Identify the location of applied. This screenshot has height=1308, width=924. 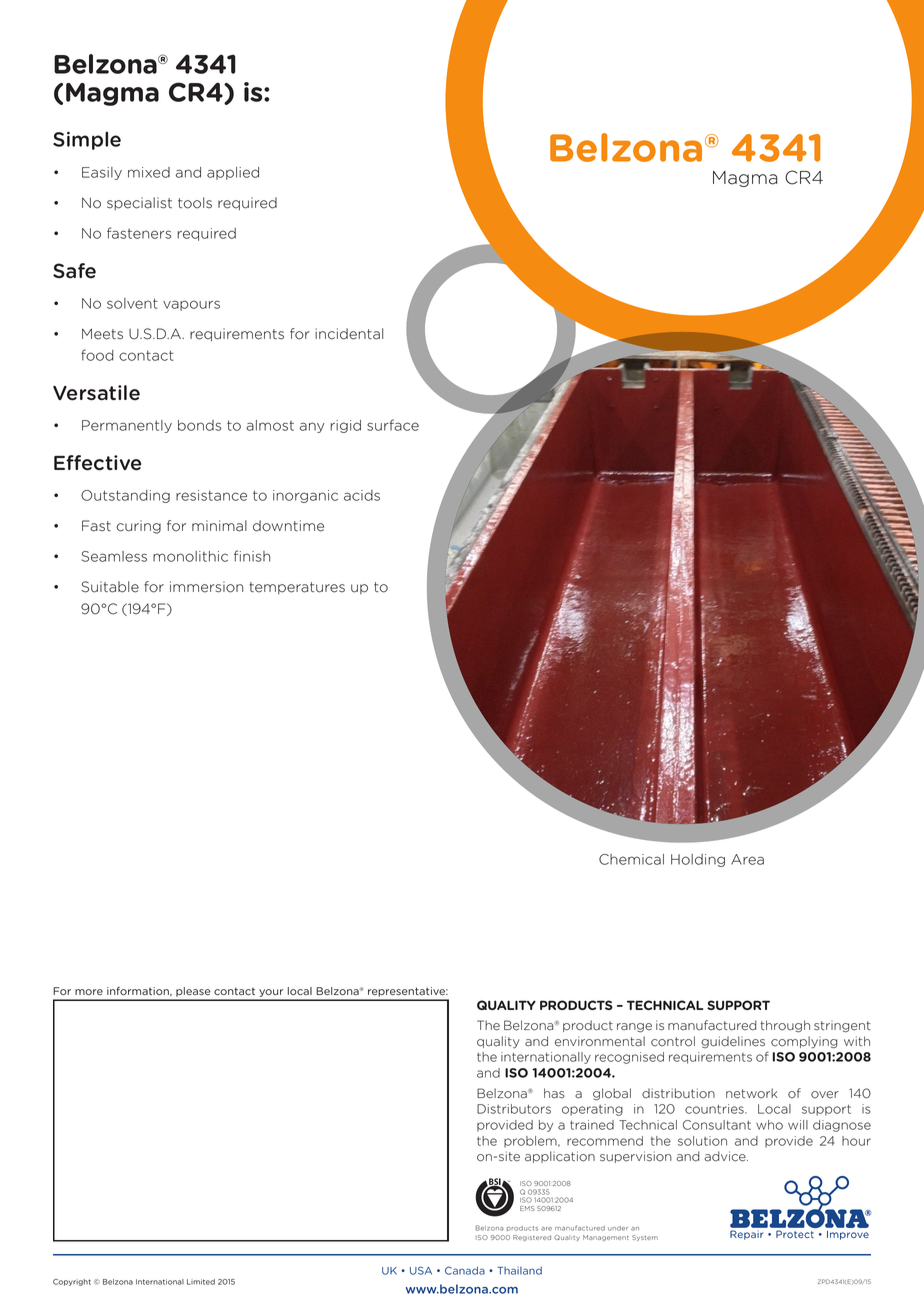
(233, 173).
